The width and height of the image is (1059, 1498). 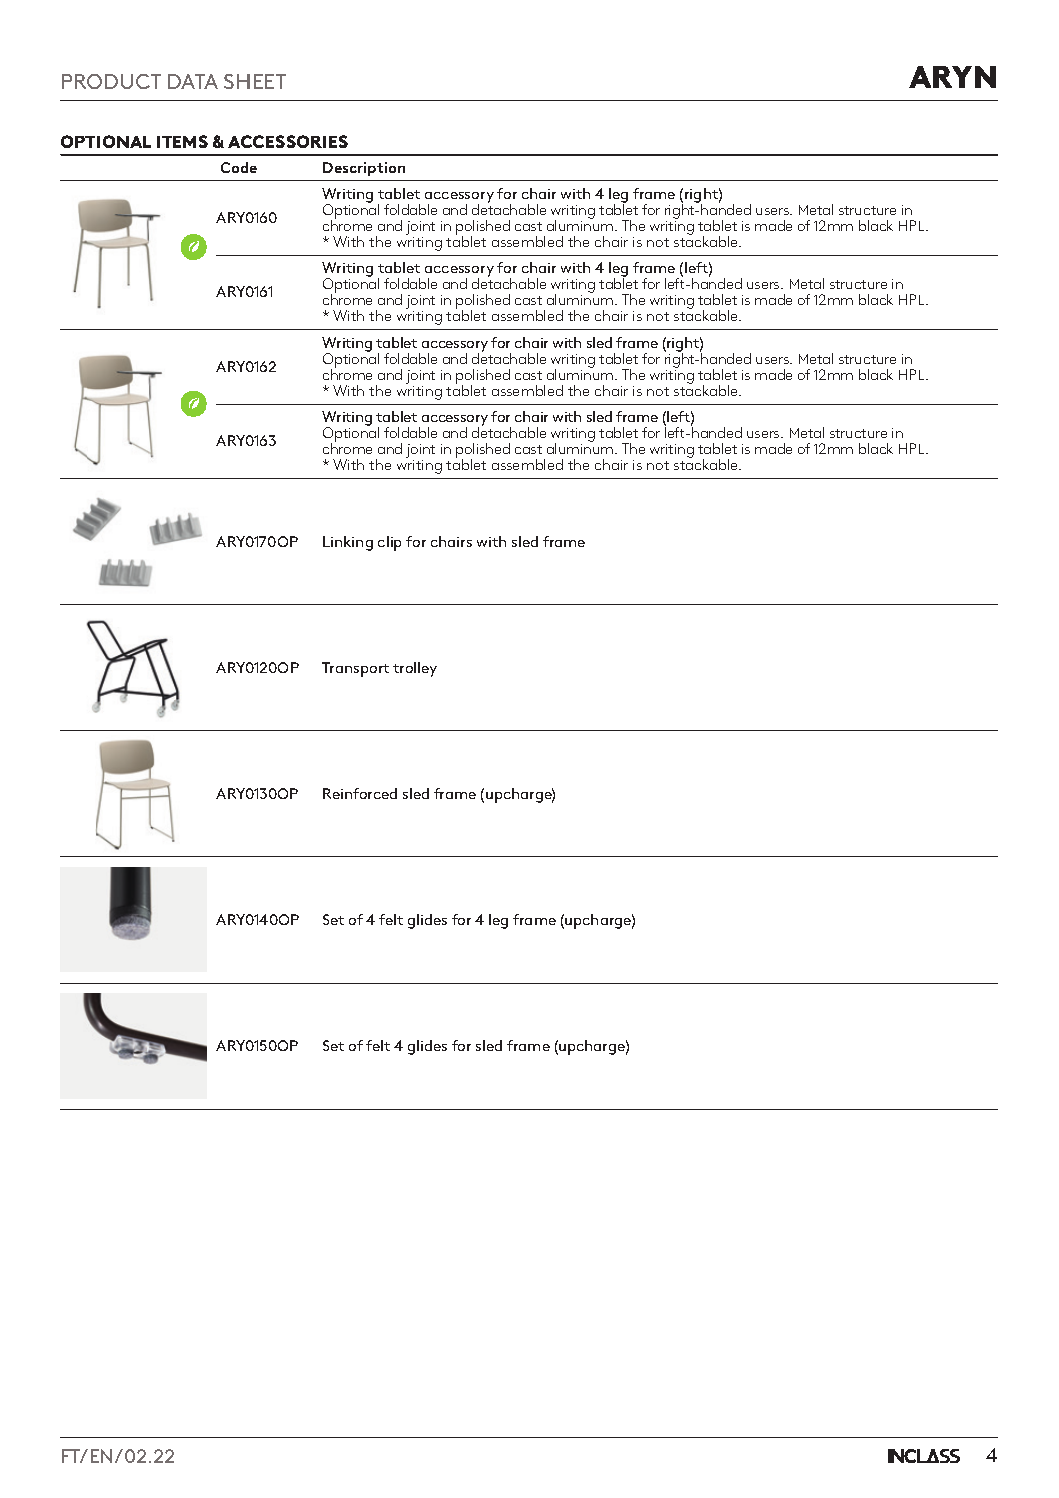 I want to click on PRODUCT, so click(x=111, y=81).
